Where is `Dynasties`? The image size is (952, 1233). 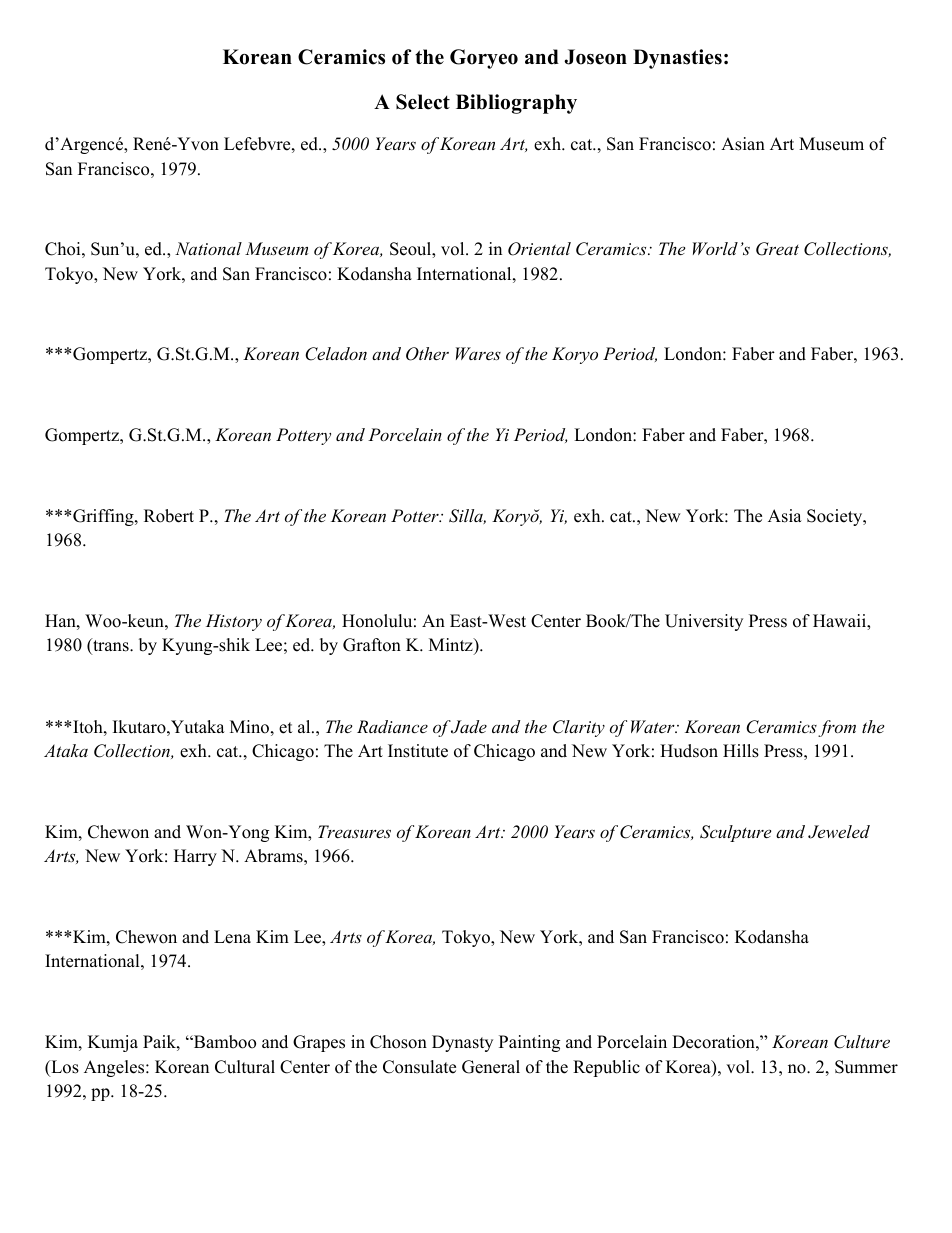
Dynasties is located at coordinates (677, 59).
